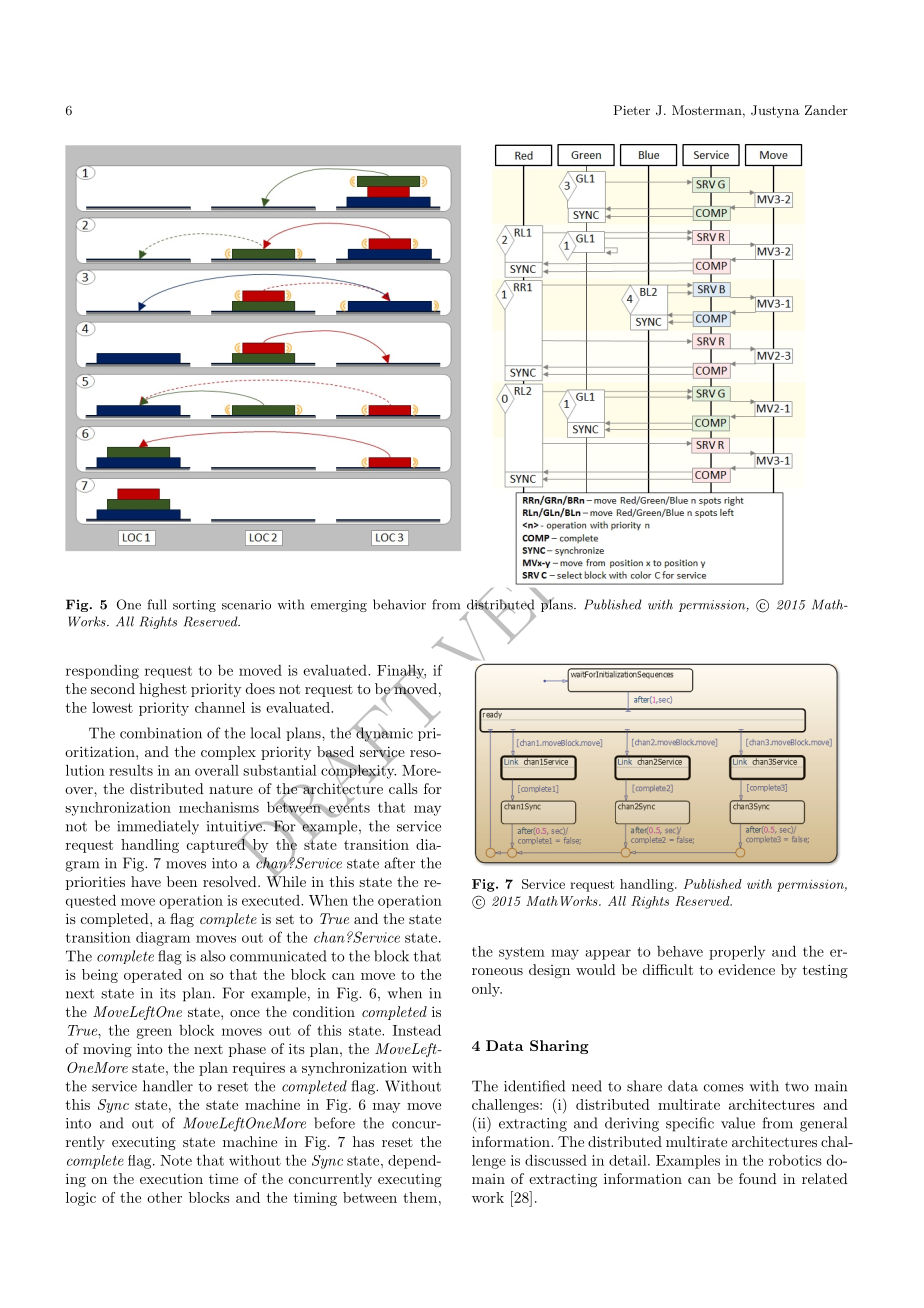  I want to click on full, so click(157, 604).
